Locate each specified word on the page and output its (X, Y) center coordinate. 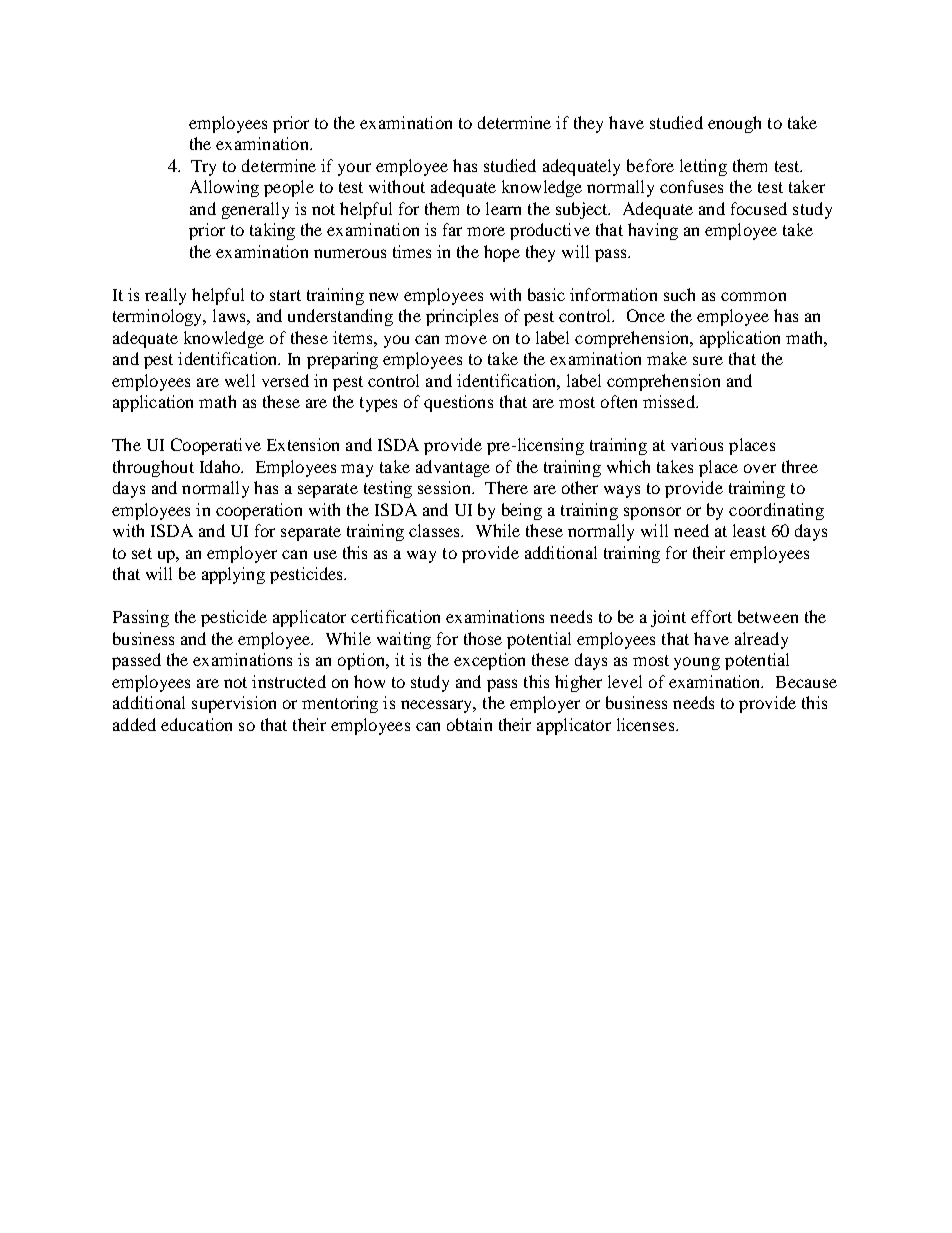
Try (203, 168)
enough (734, 124)
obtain (469, 724)
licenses (647, 724)
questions (458, 403)
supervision (234, 704)
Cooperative (216, 446)
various (697, 444)
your (354, 169)
